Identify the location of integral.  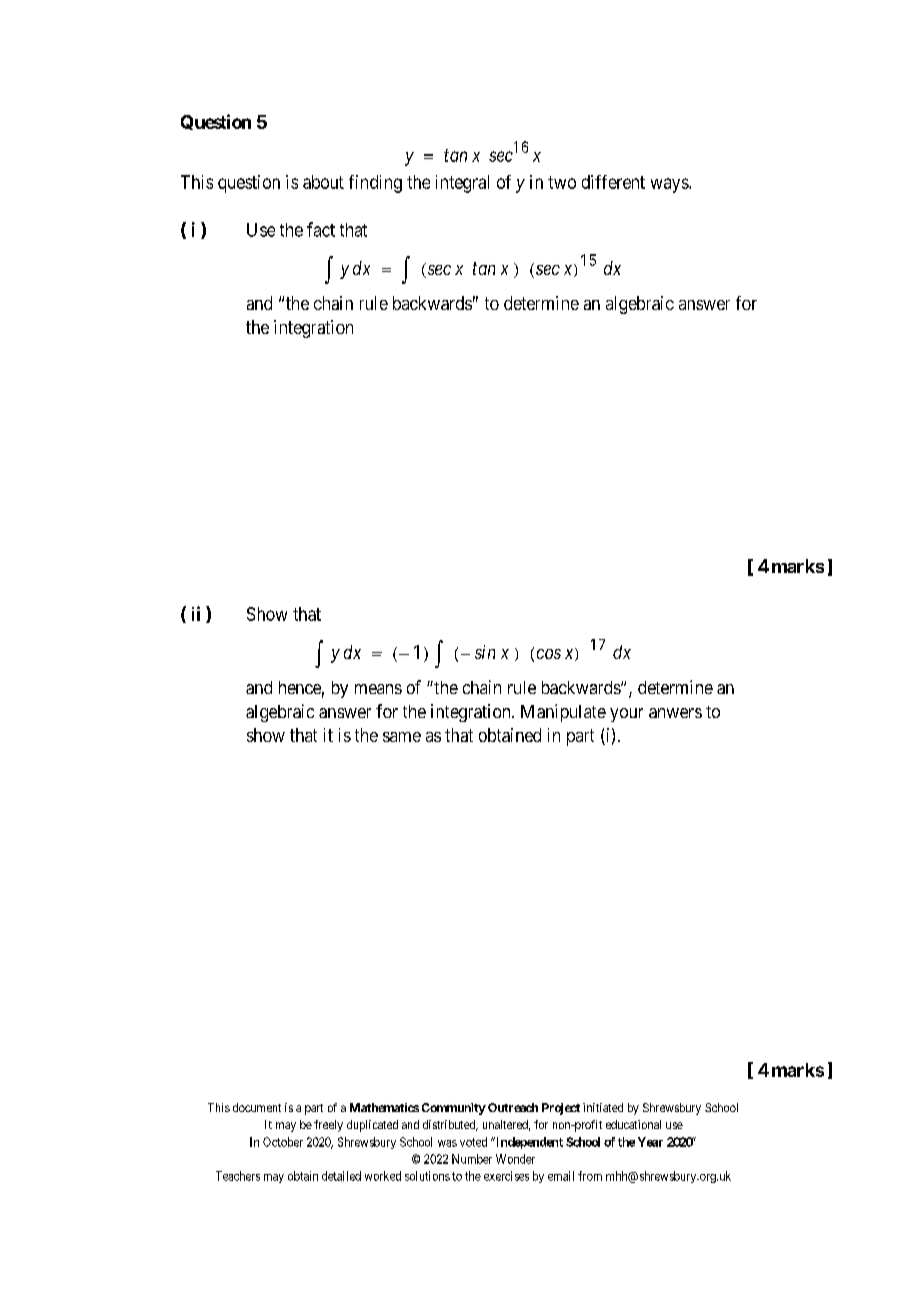
(462, 184).
